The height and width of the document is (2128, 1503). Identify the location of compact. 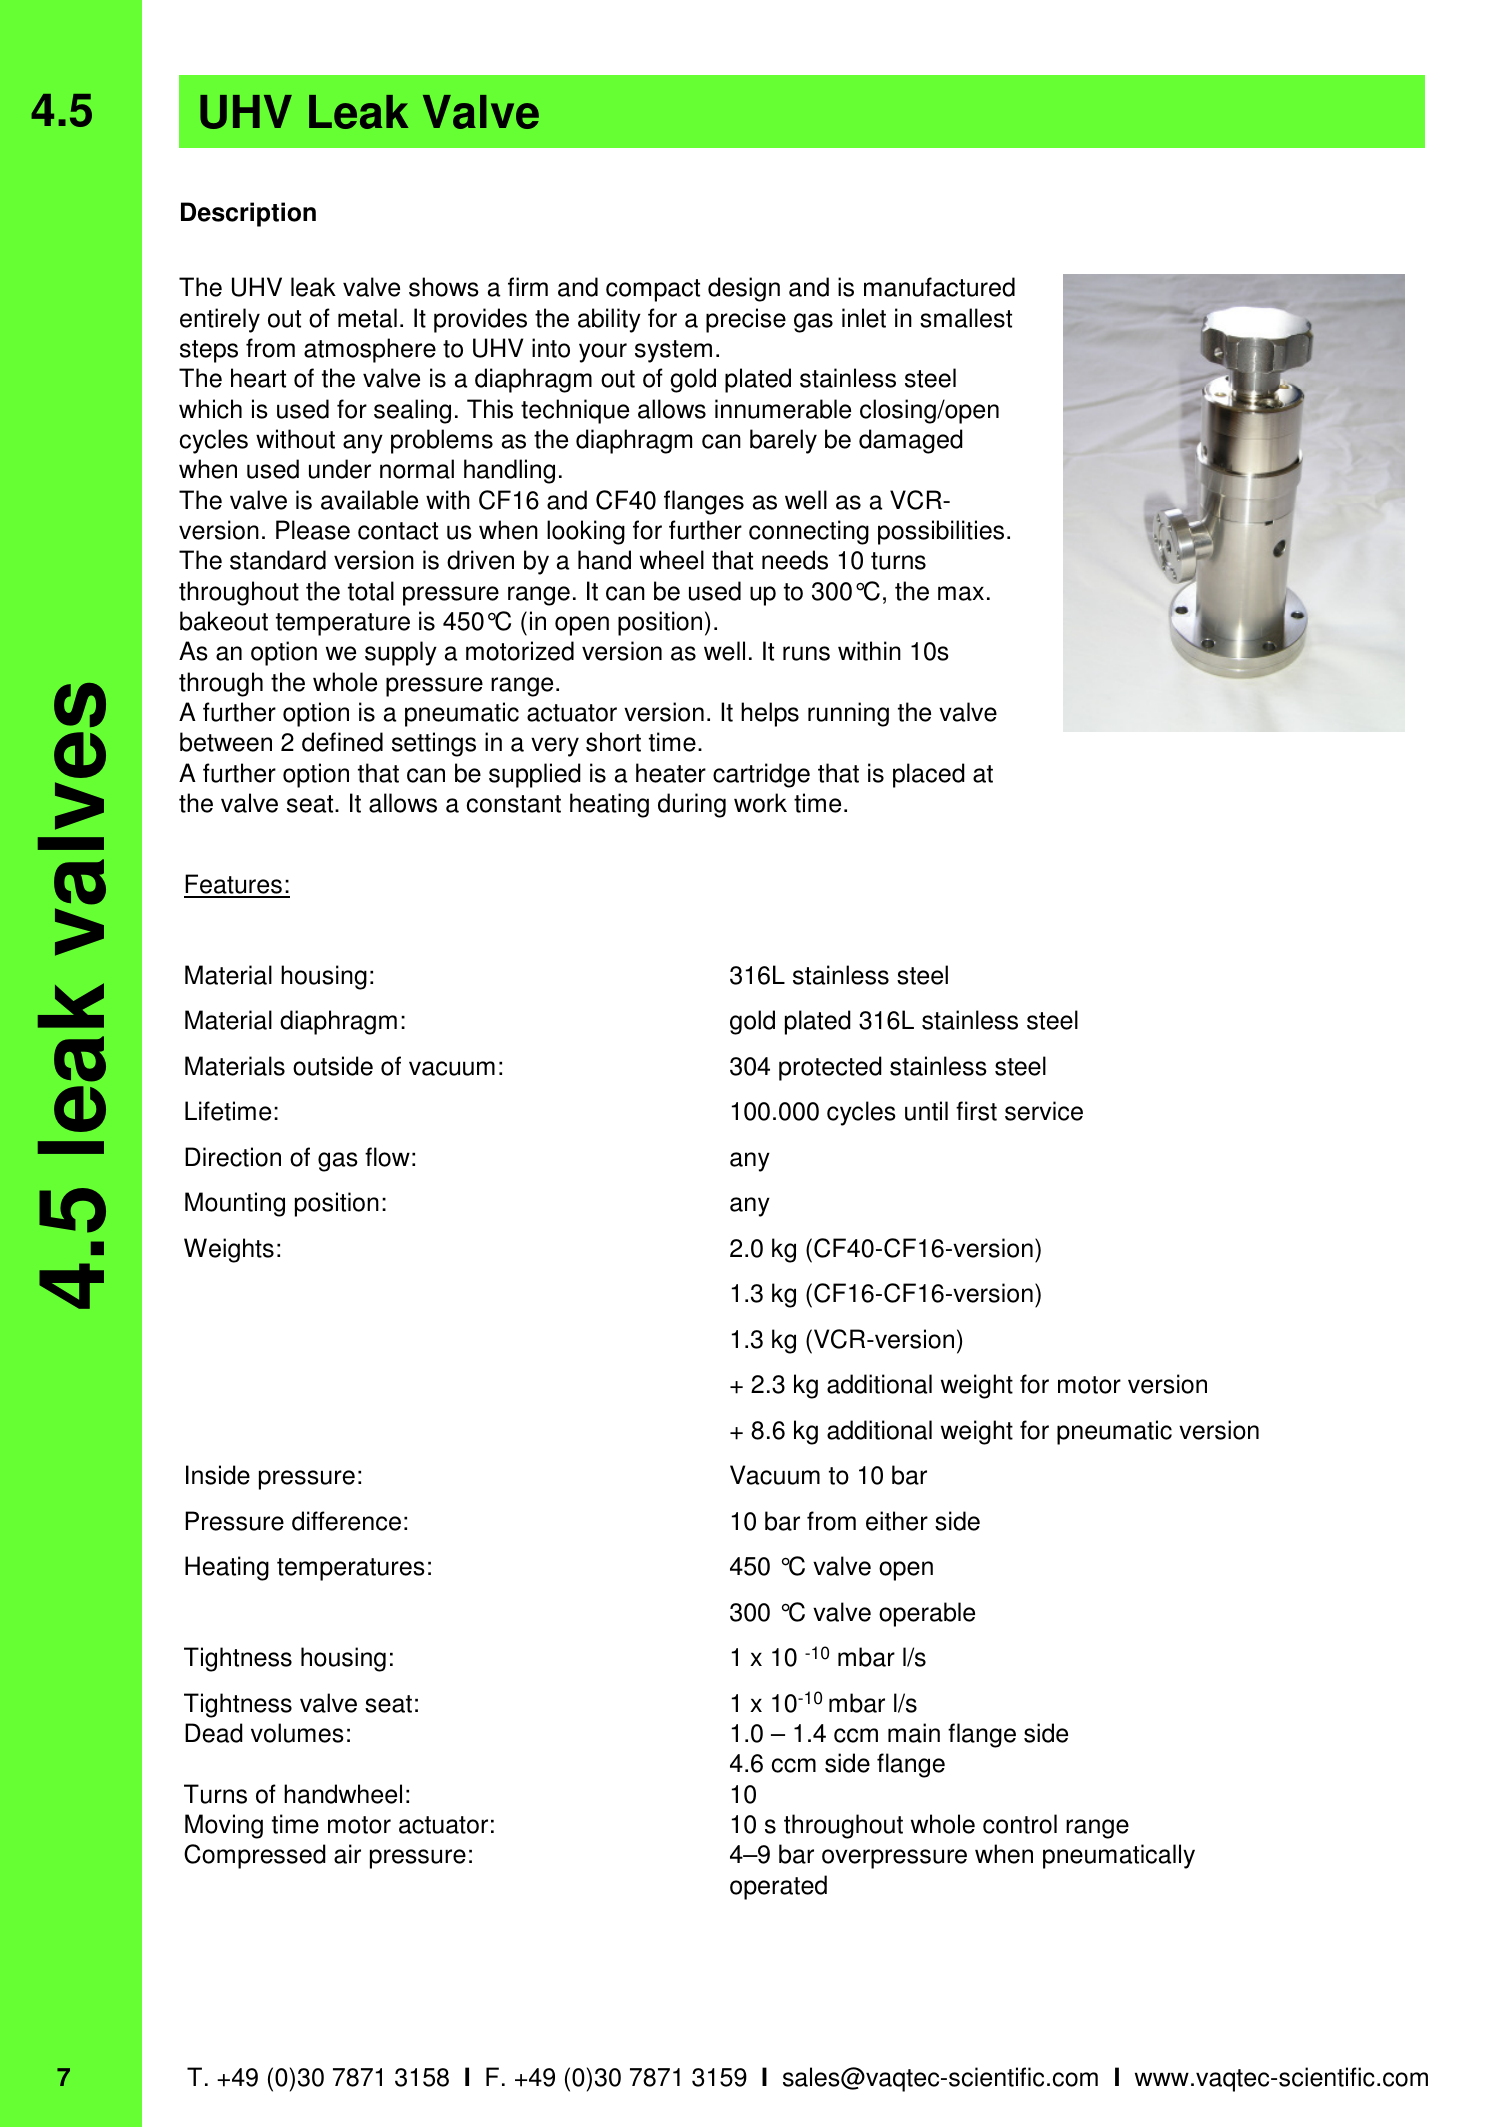
(653, 290).
